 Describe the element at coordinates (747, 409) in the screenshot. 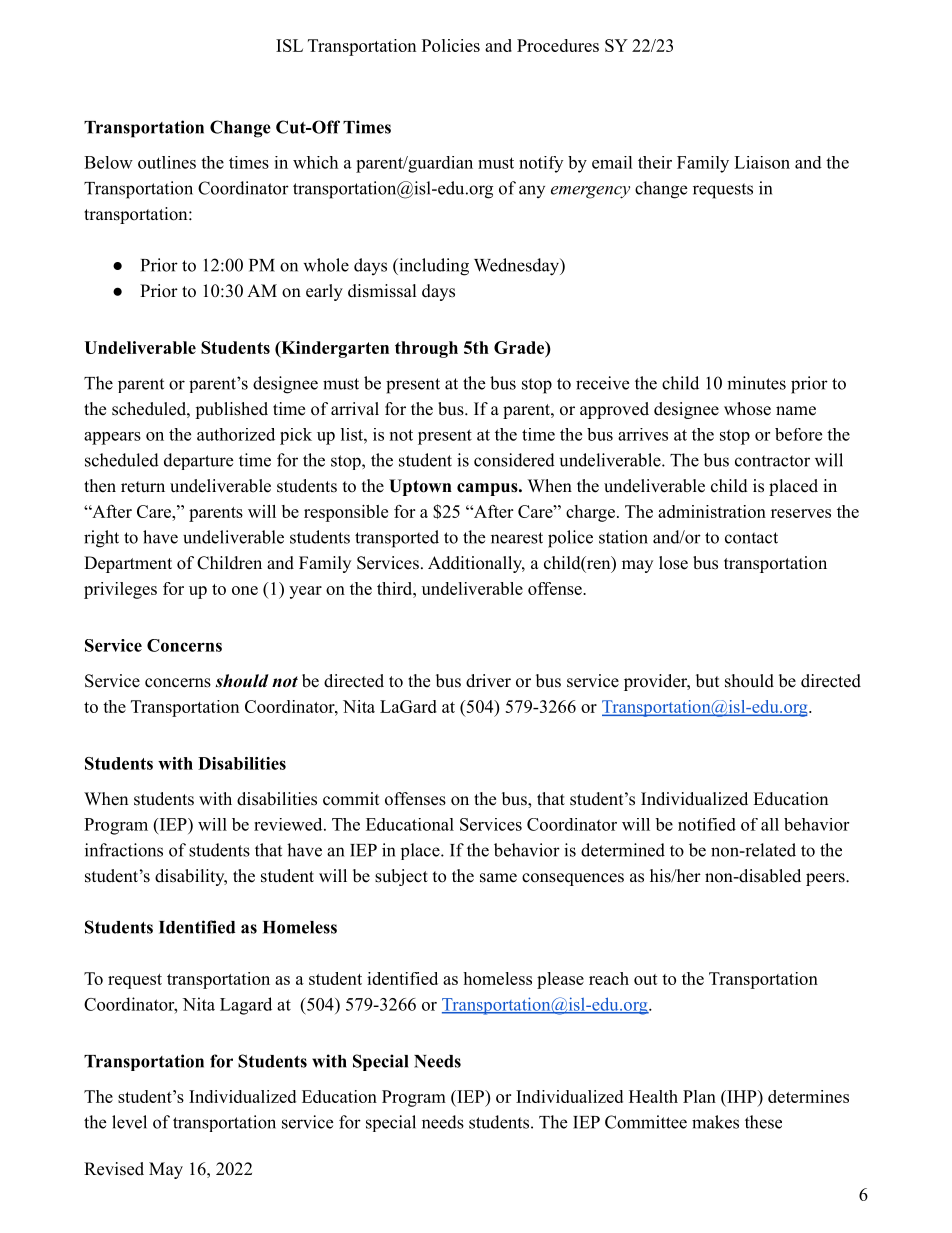

I see `whose` at that location.
